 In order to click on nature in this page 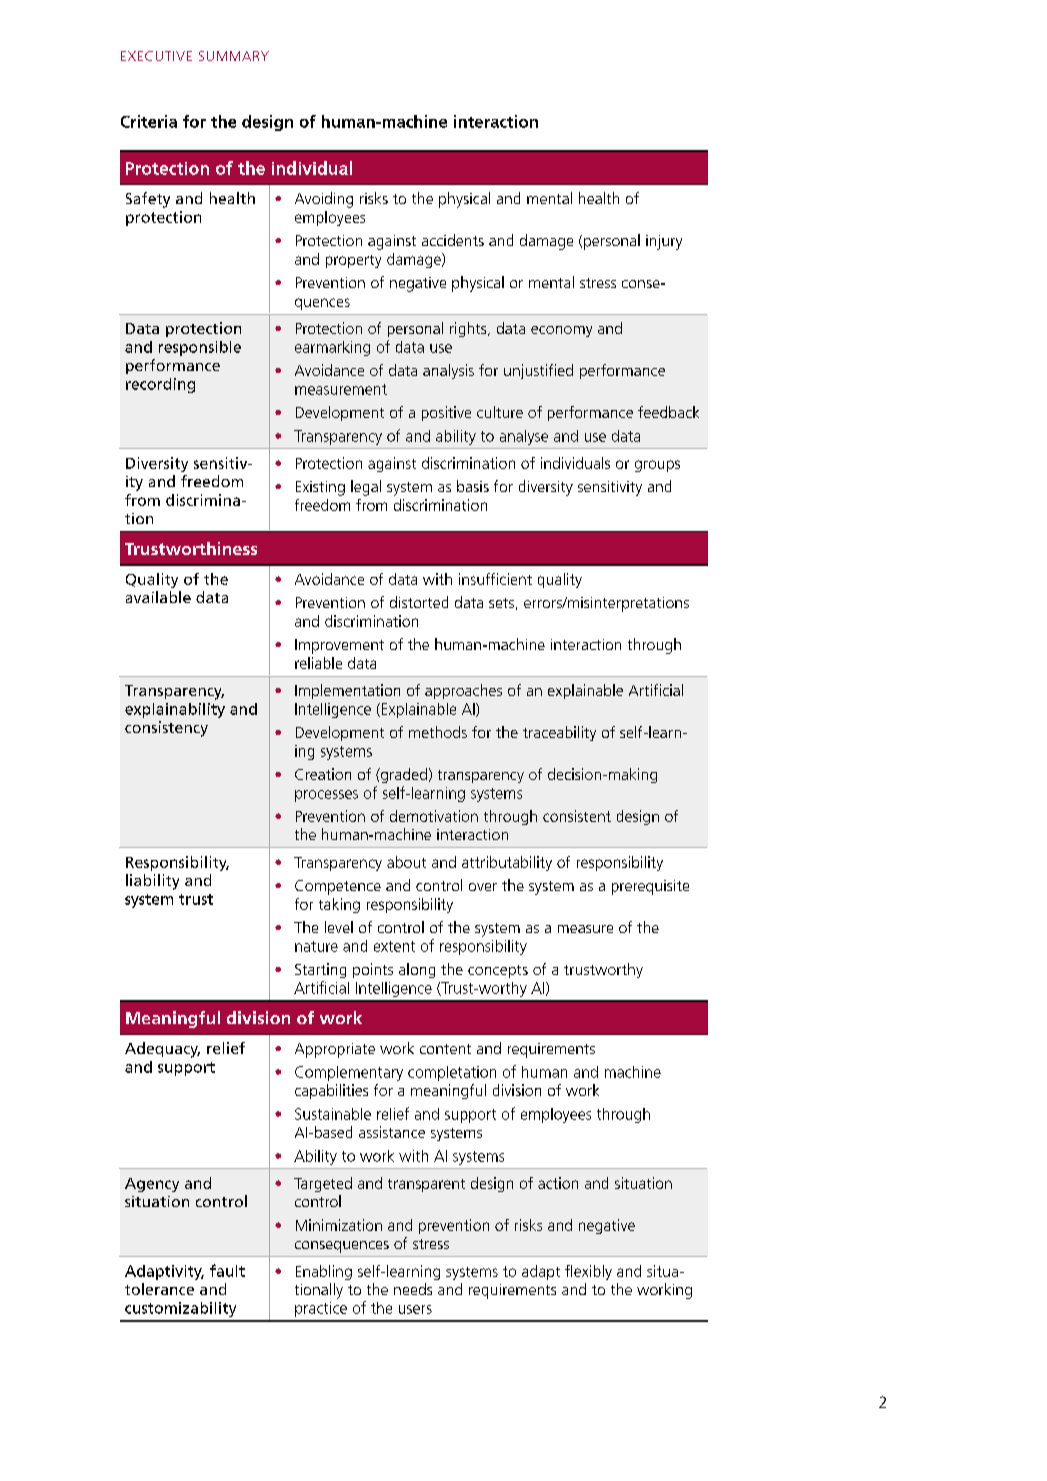, I will do `click(316, 946)`.
